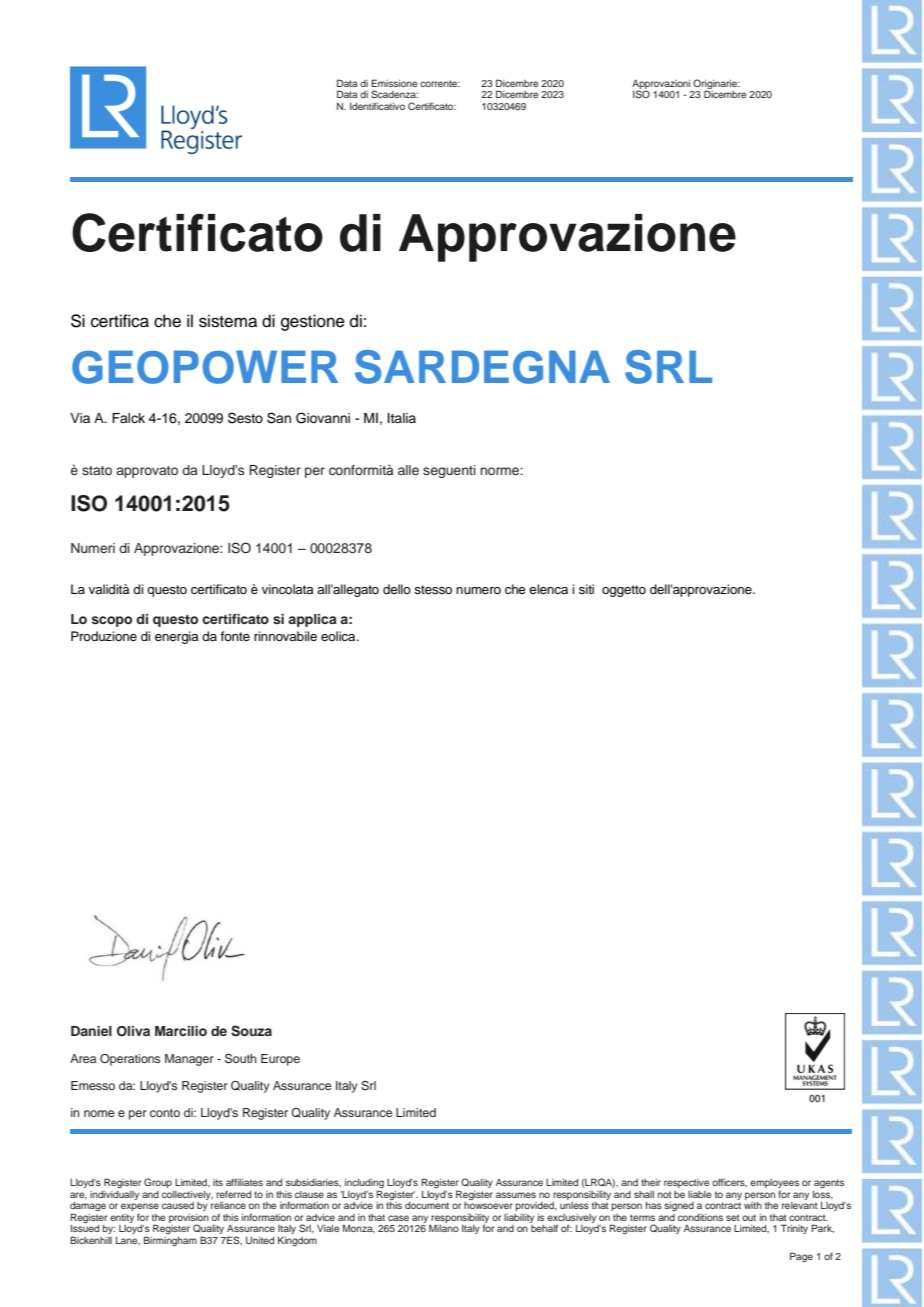 This screenshot has height=1307, width=924. What do you see at coordinates (478, 590) in the screenshot?
I see `numero` at bounding box center [478, 590].
